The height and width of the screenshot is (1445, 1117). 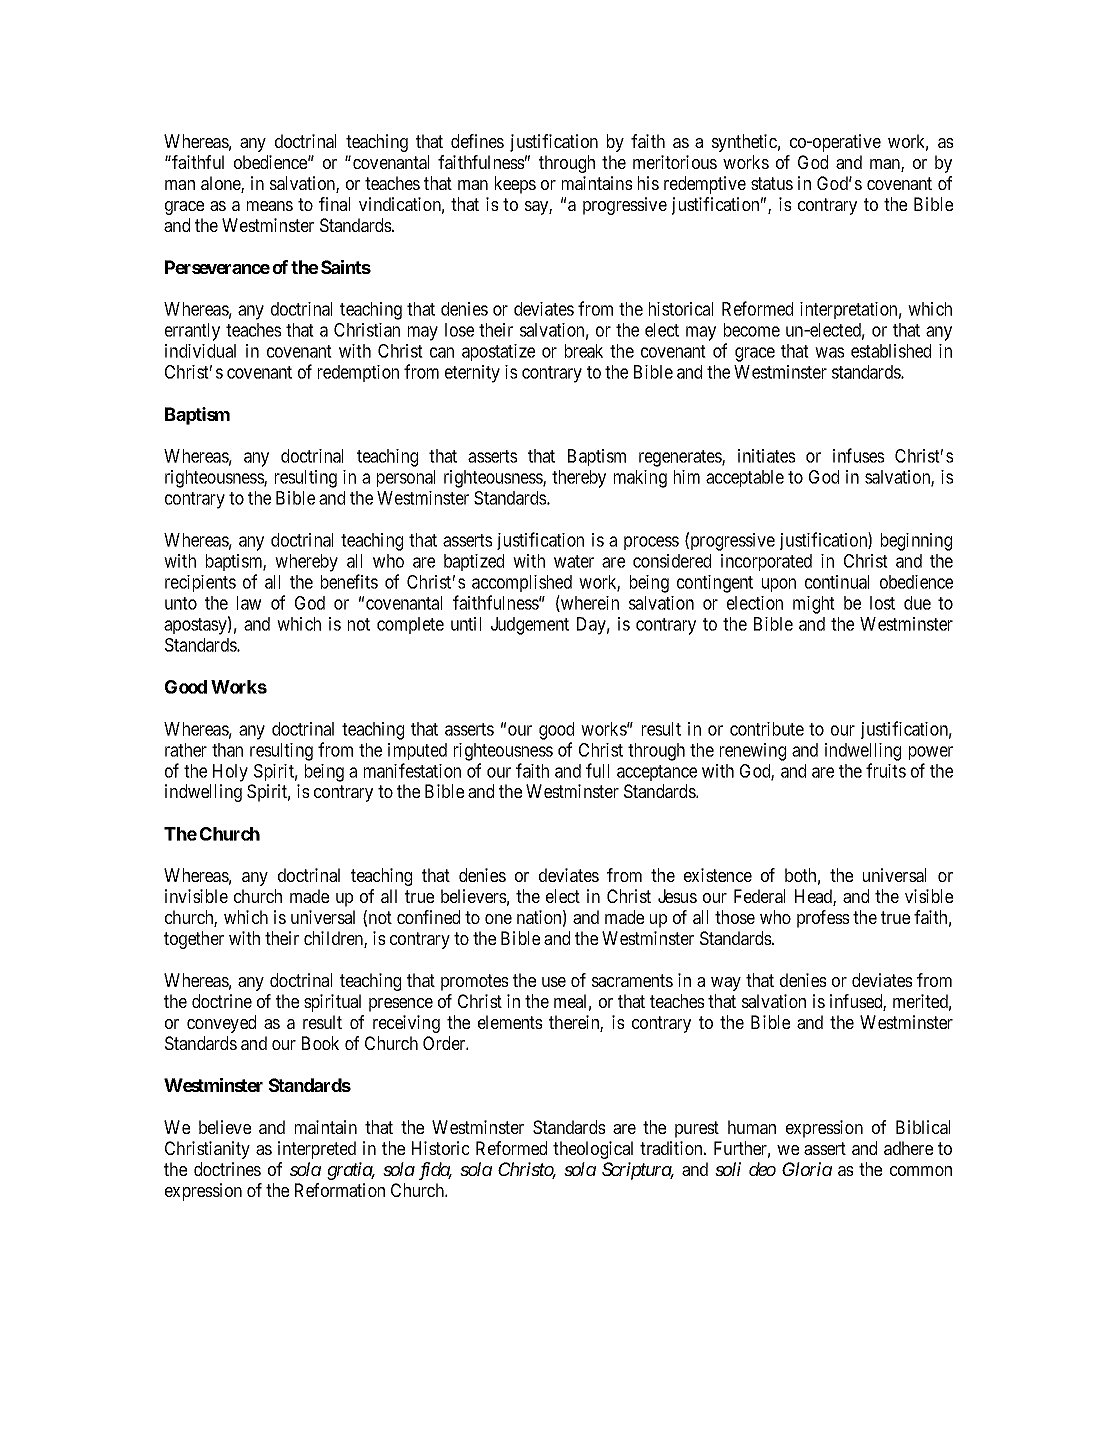 I want to click on interpreted, so click(x=317, y=1150).
